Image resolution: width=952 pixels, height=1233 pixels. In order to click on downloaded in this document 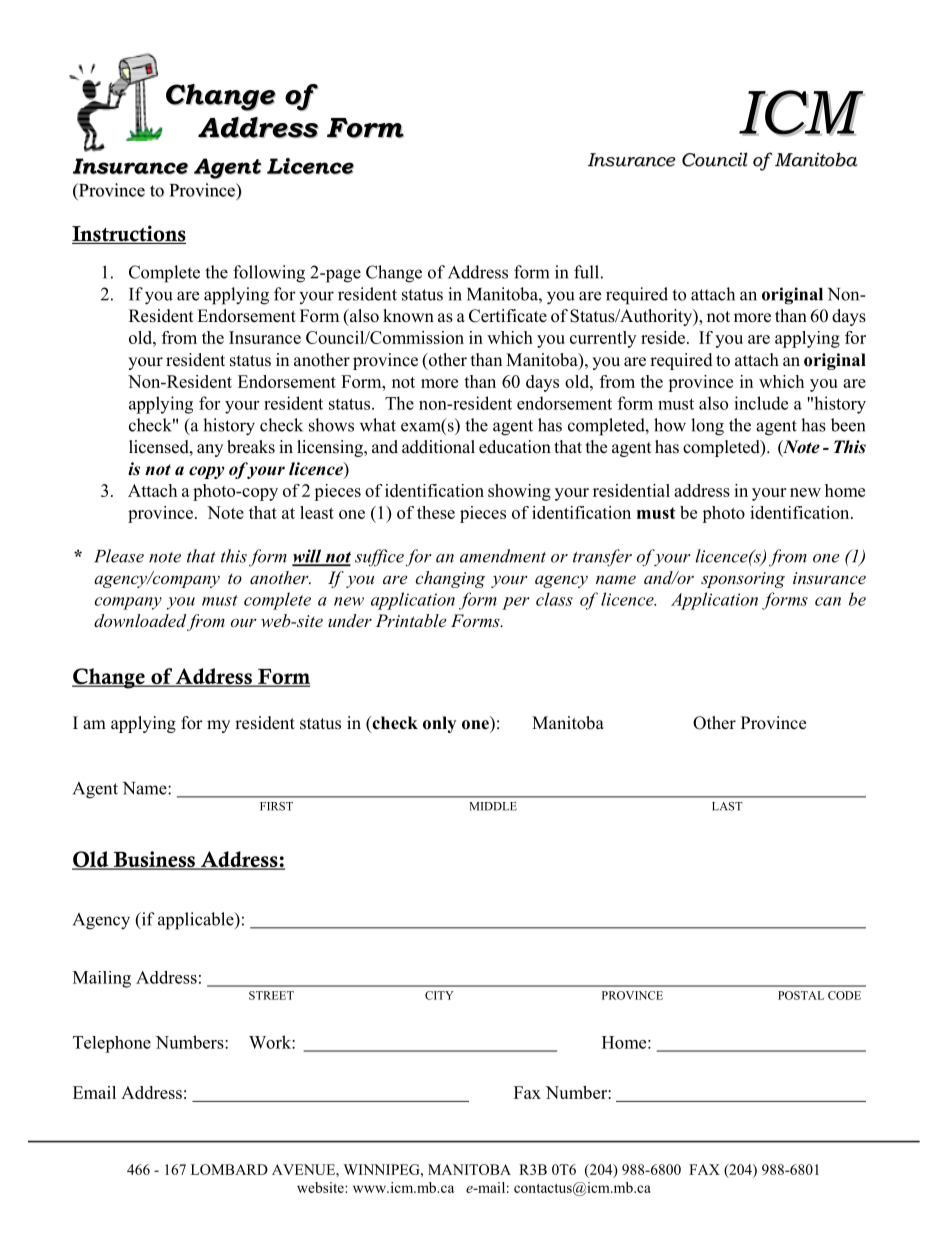, I will do `click(140, 620)`.
